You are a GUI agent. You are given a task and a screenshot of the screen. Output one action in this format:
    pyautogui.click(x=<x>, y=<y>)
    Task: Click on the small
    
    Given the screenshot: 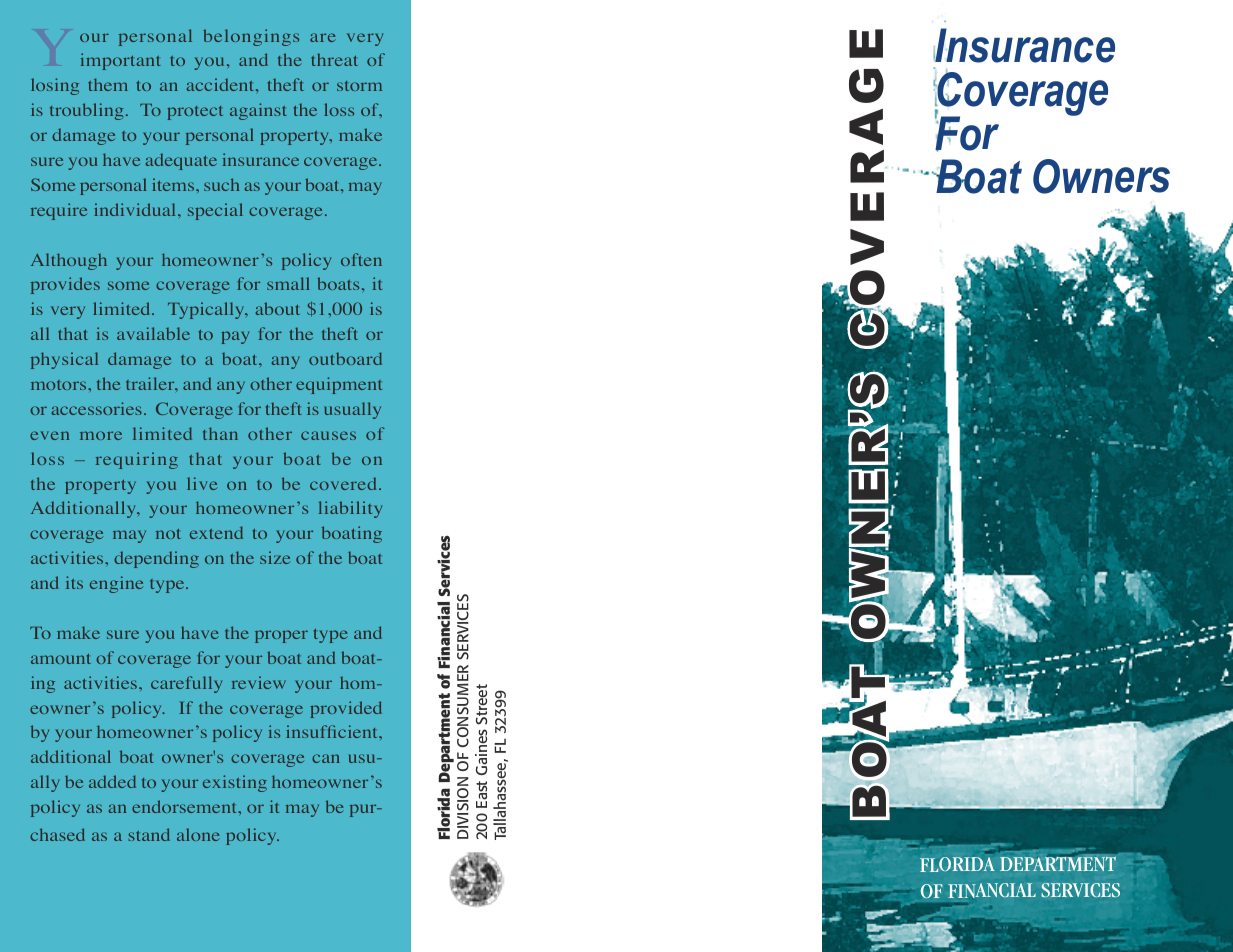 What is the action you would take?
    pyautogui.click(x=288, y=283)
